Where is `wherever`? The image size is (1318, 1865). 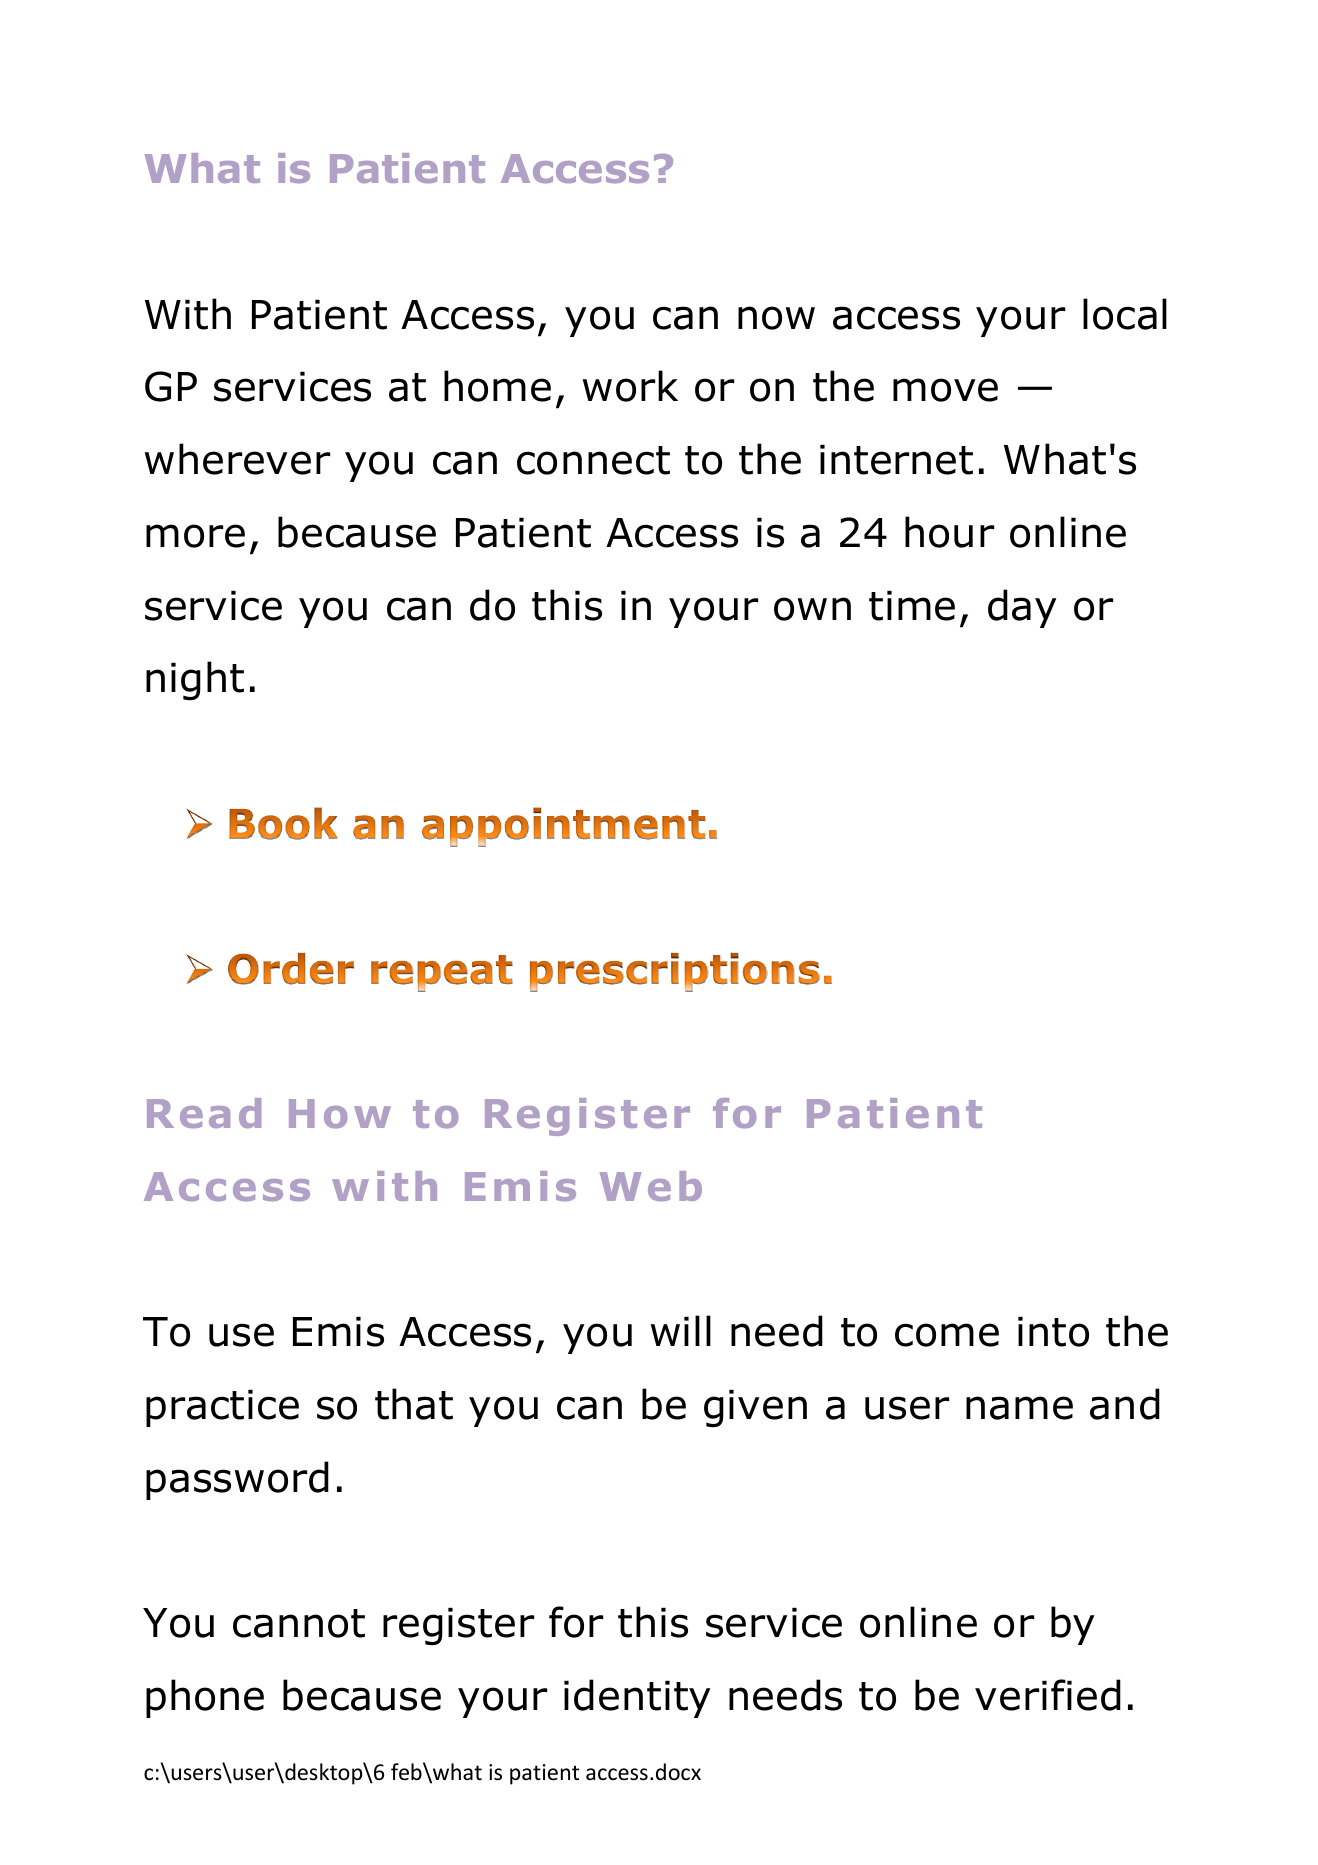 wherever is located at coordinates (237, 459).
